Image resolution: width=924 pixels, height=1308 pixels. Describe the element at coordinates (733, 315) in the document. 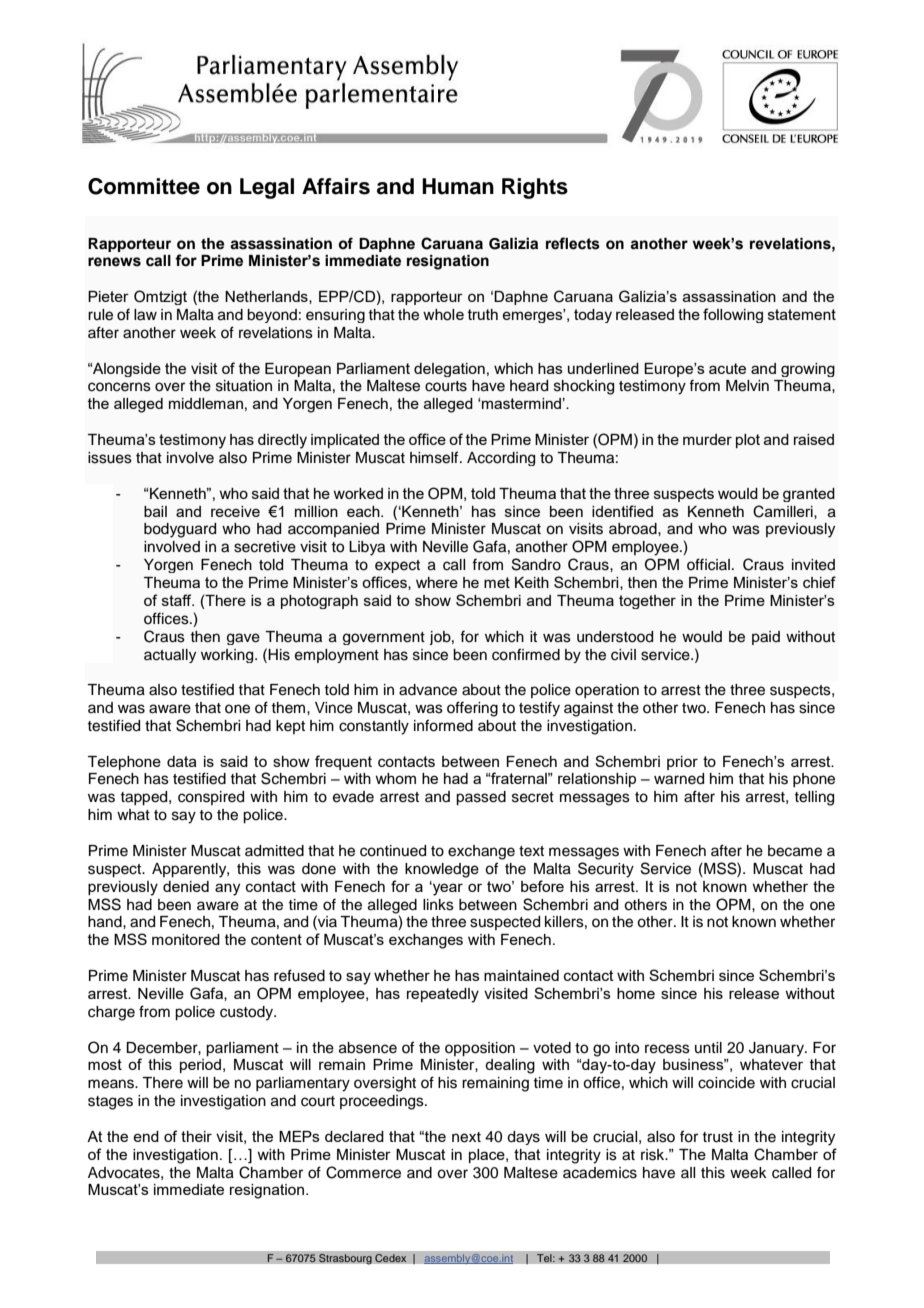

I see `following` at that location.
